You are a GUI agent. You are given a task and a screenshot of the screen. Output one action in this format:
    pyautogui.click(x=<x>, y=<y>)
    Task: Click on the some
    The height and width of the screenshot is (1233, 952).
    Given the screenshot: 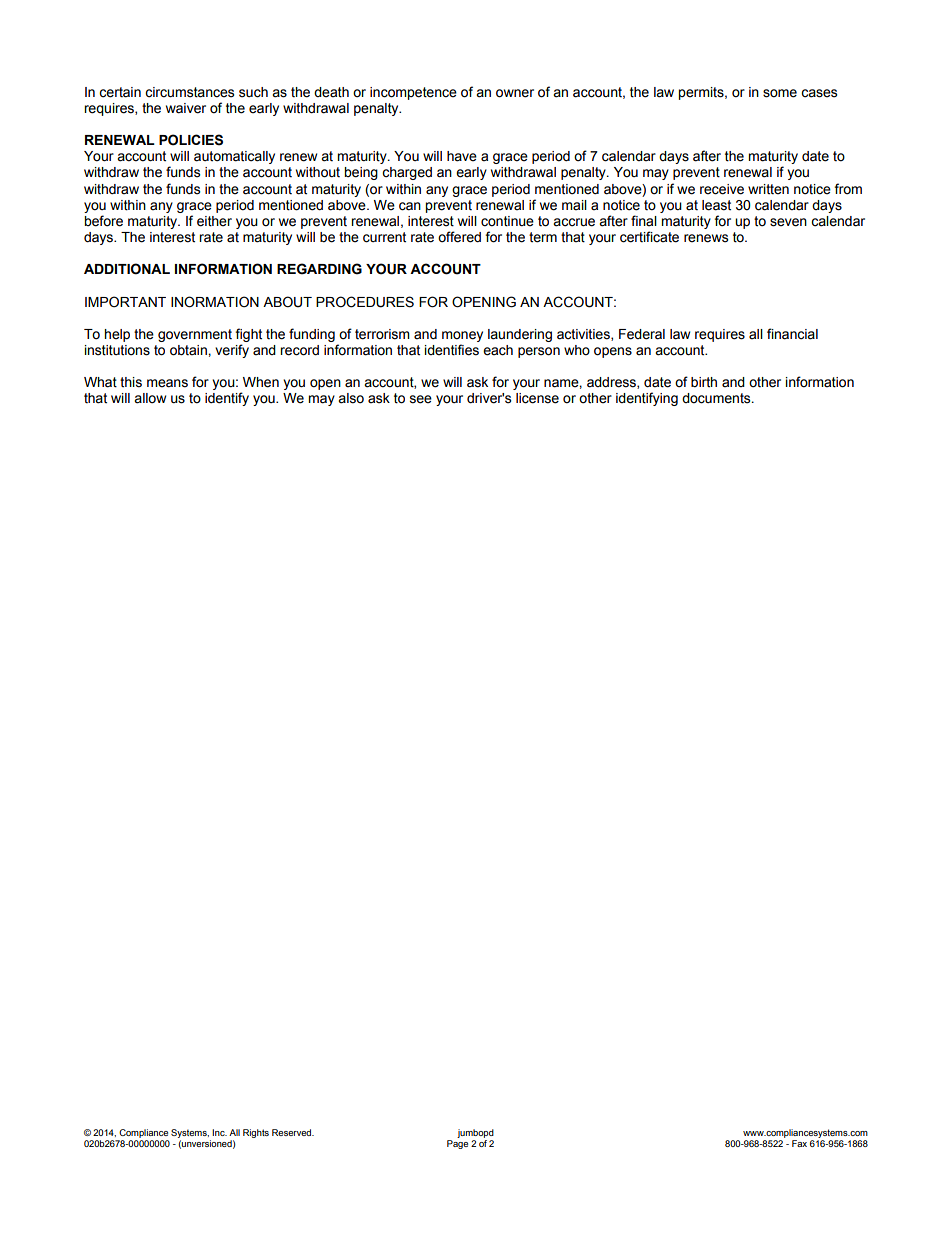 What is the action you would take?
    pyautogui.click(x=780, y=93)
